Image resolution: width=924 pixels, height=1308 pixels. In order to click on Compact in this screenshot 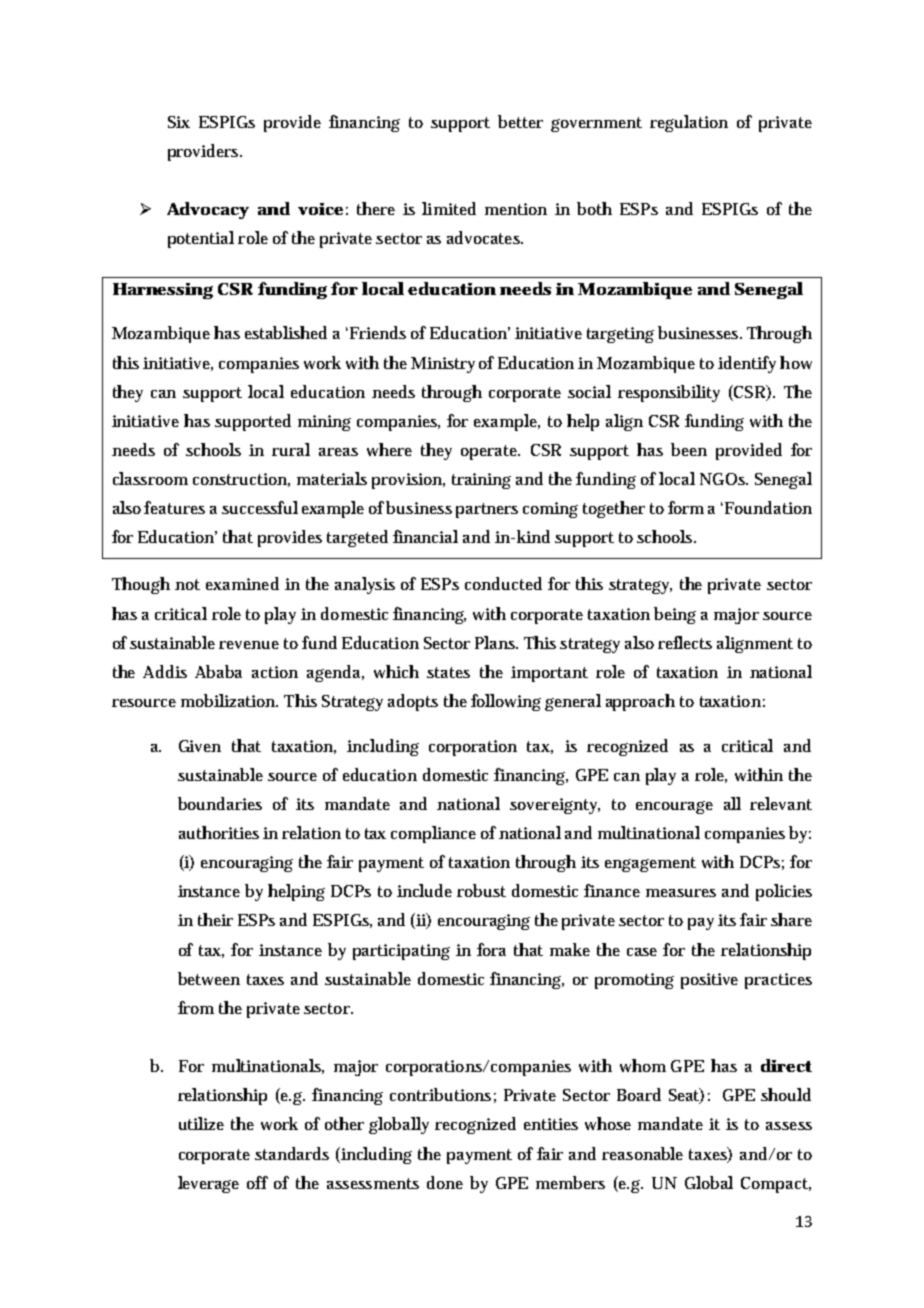, I will do `click(776, 1185)`.
